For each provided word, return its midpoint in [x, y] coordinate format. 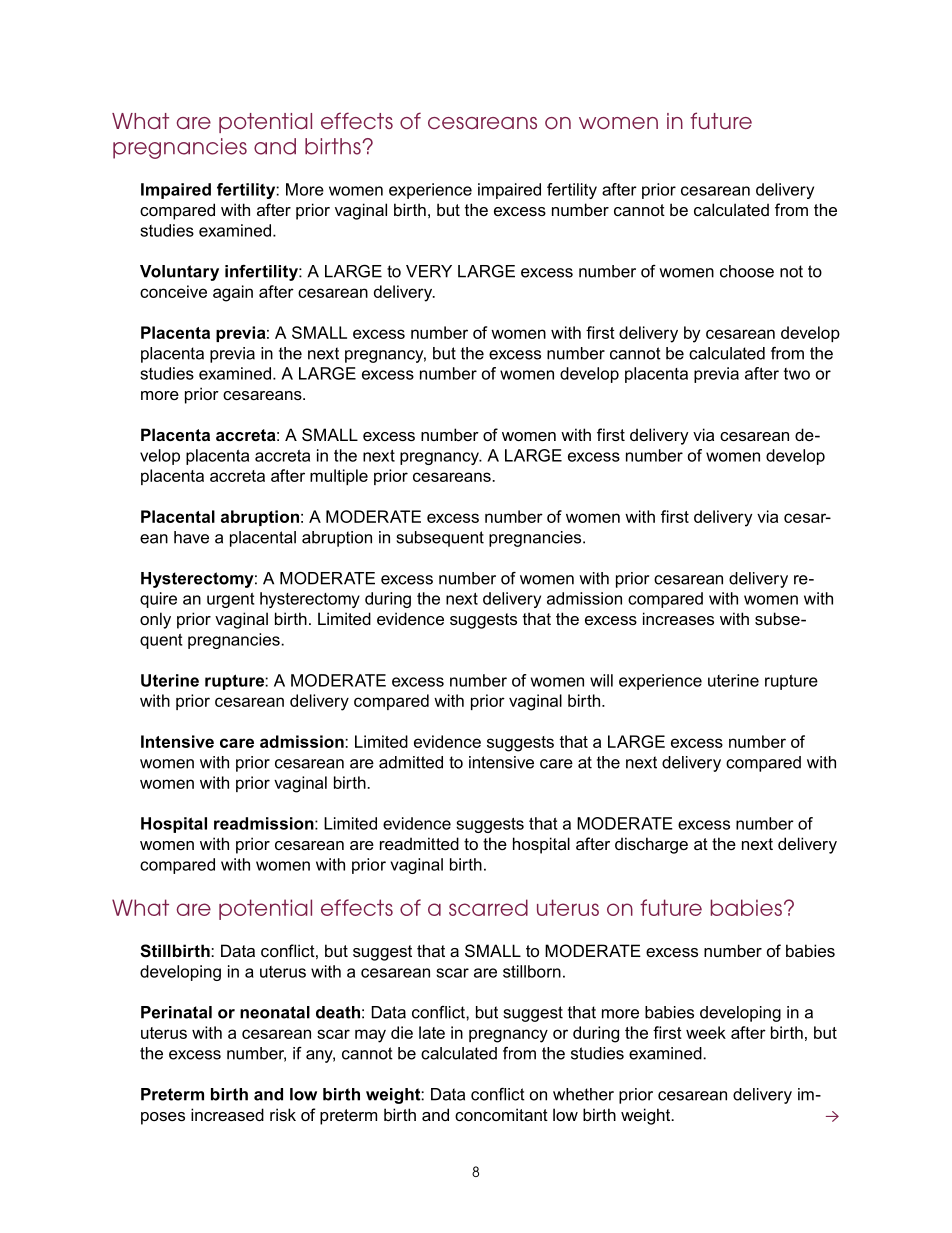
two [797, 374]
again [233, 293]
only [155, 620]
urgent [230, 600]
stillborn [532, 971]
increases [678, 618]
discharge [651, 845]
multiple [339, 477]
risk [283, 1114]
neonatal [275, 1012]
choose [747, 271]
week [706, 1032]
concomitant [501, 1114]
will [601, 680]
